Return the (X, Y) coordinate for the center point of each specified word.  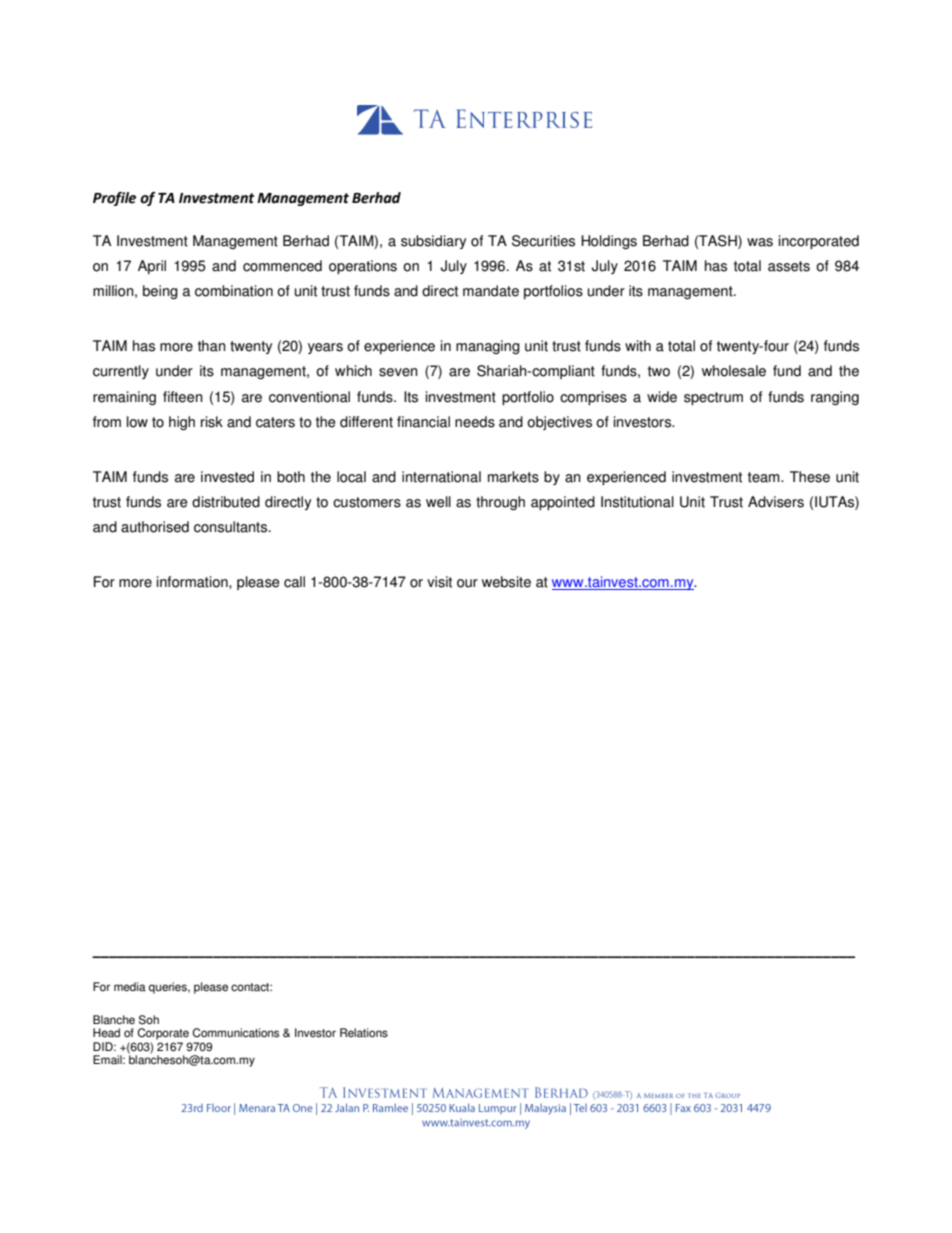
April (152, 267)
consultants (232, 527)
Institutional (637, 502)
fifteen (183, 397)
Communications (235, 1033)
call (294, 582)
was (760, 242)
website (506, 582)
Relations (364, 1033)
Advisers (776, 502)
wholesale (734, 371)
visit (439, 582)
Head (106, 1033)
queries (169, 988)
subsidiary (433, 242)
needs (475, 422)
